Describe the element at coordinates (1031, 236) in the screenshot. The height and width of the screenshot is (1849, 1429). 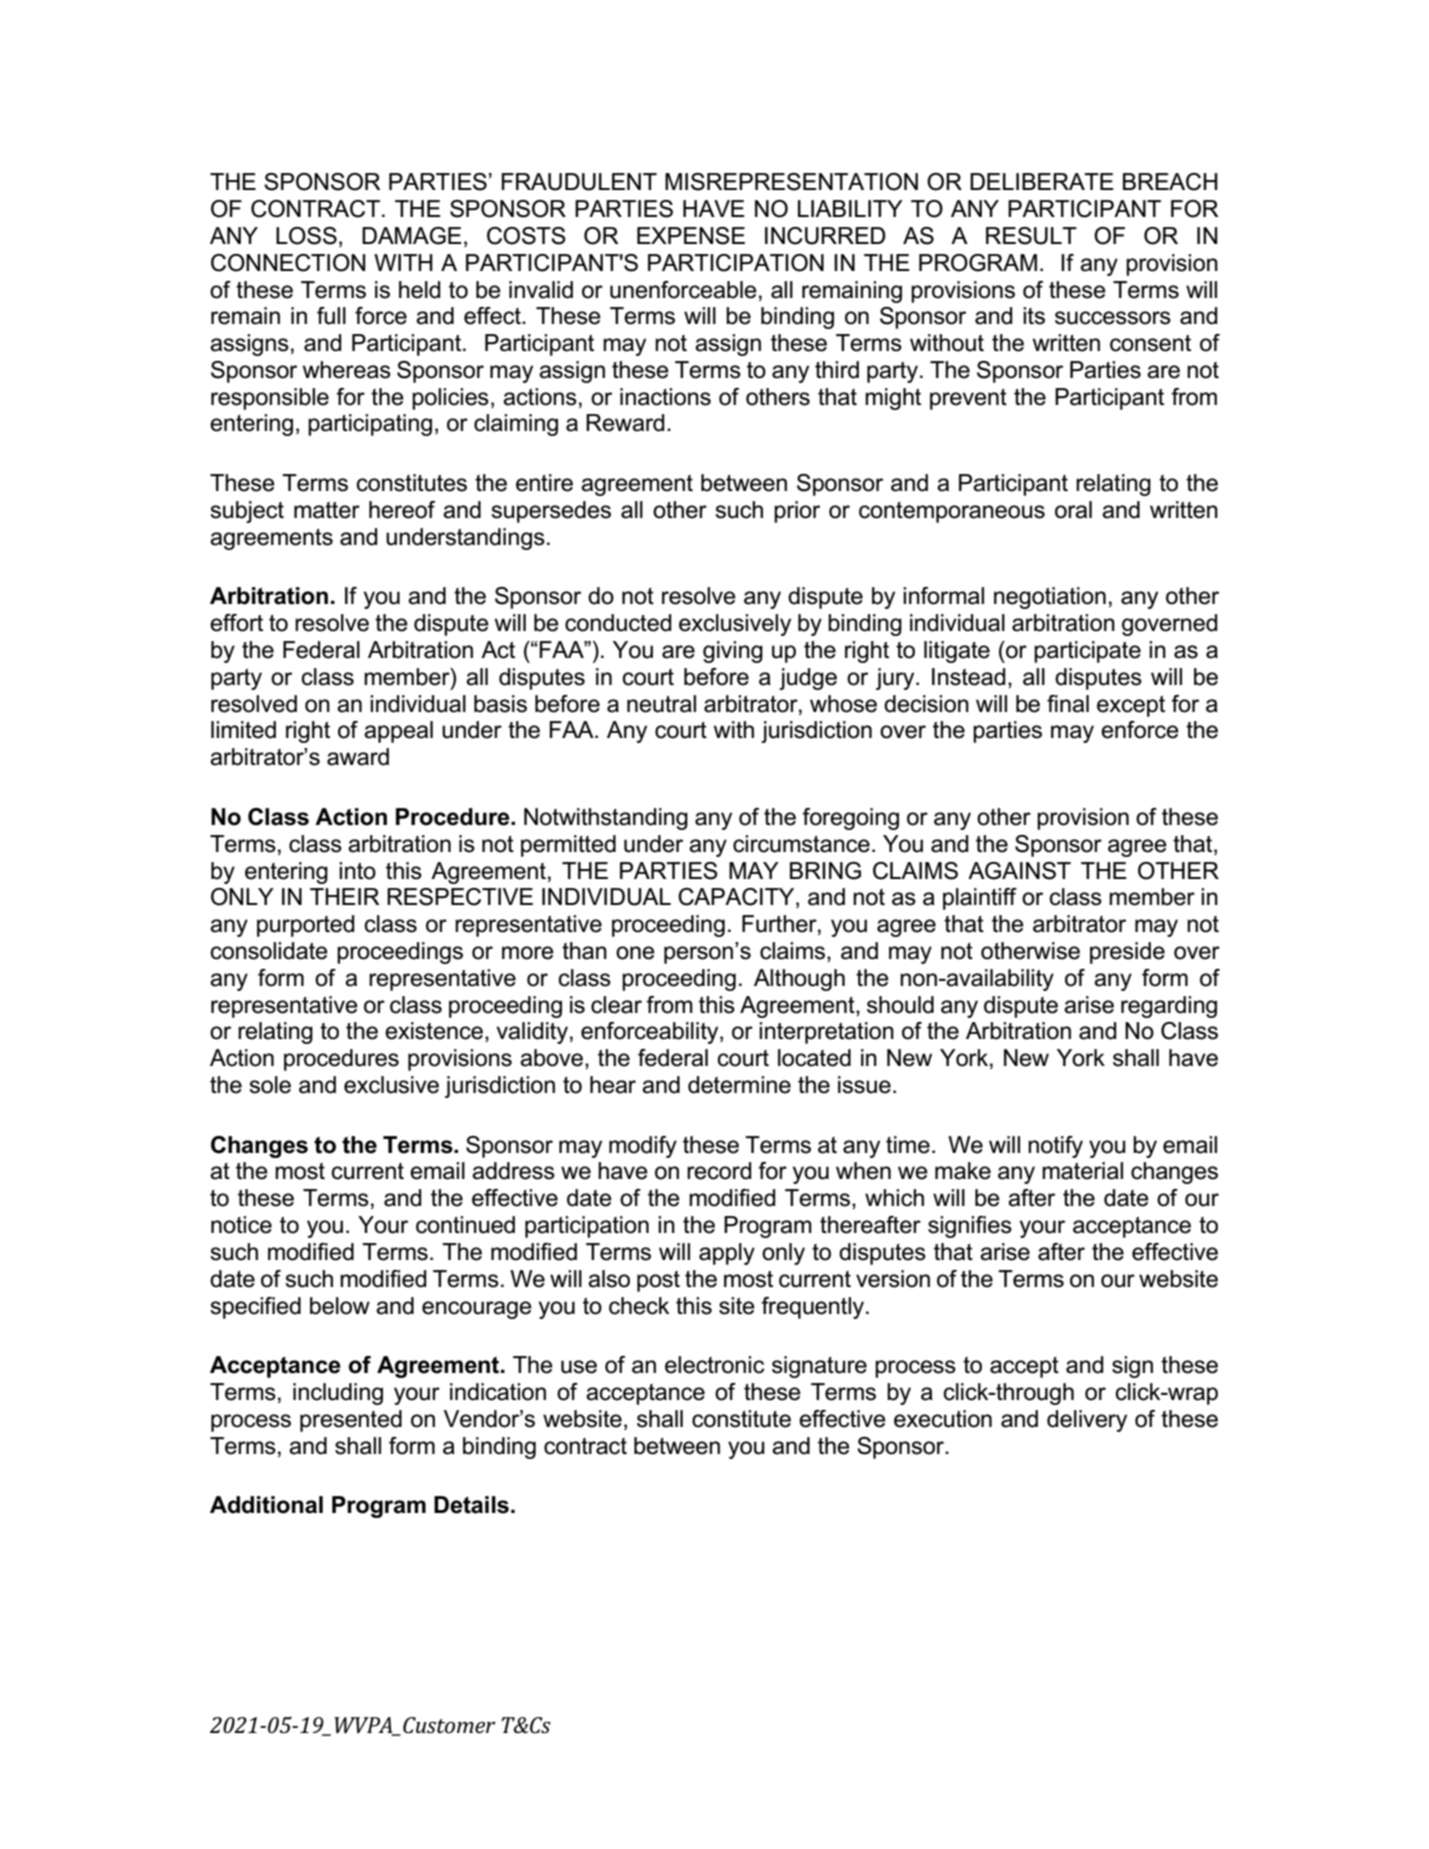
I see `RESULT` at that location.
